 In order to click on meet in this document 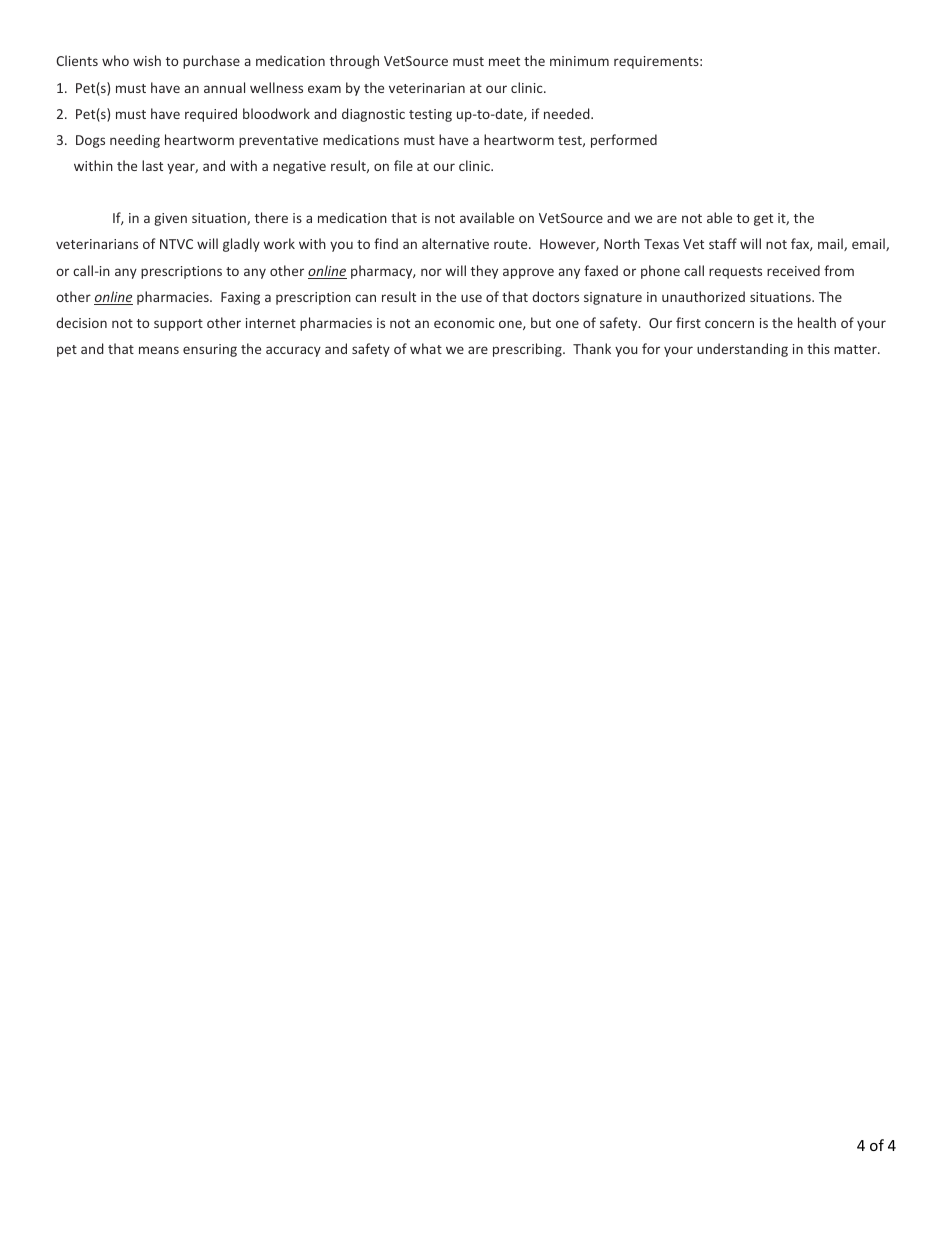, I will do `click(504, 61)`.
